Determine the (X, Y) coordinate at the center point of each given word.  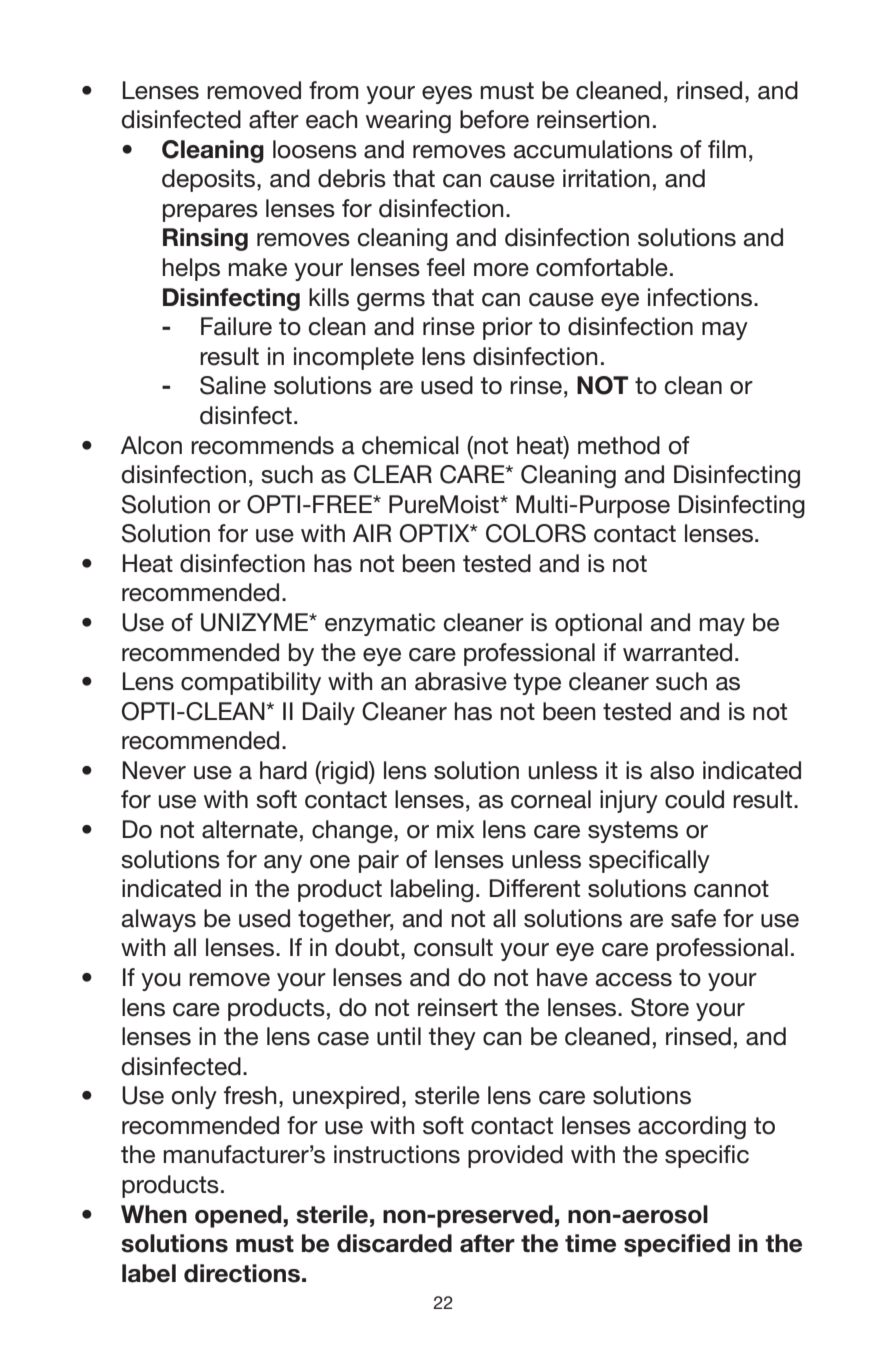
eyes (447, 95)
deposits (210, 180)
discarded (394, 1243)
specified (677, 1245)
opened (239, 1216)
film (727, 149)
